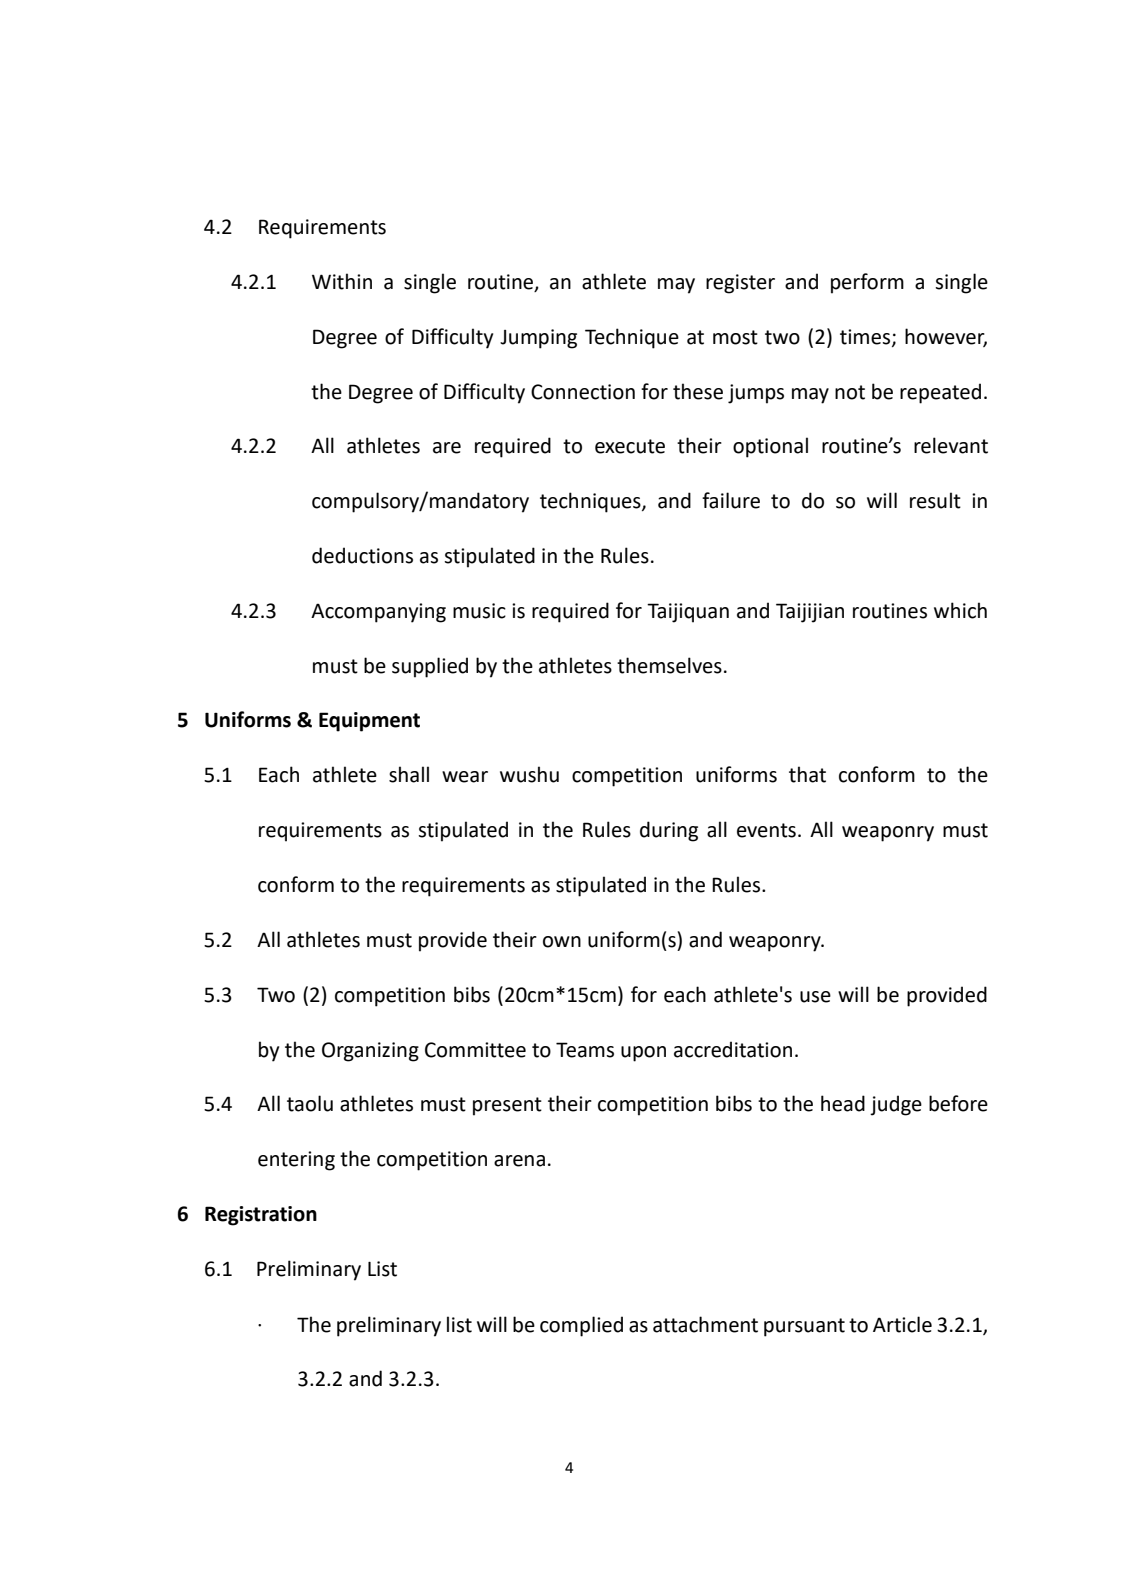 The image size is (1128, 1595). I want to click on deductions, so click(362, 555).
